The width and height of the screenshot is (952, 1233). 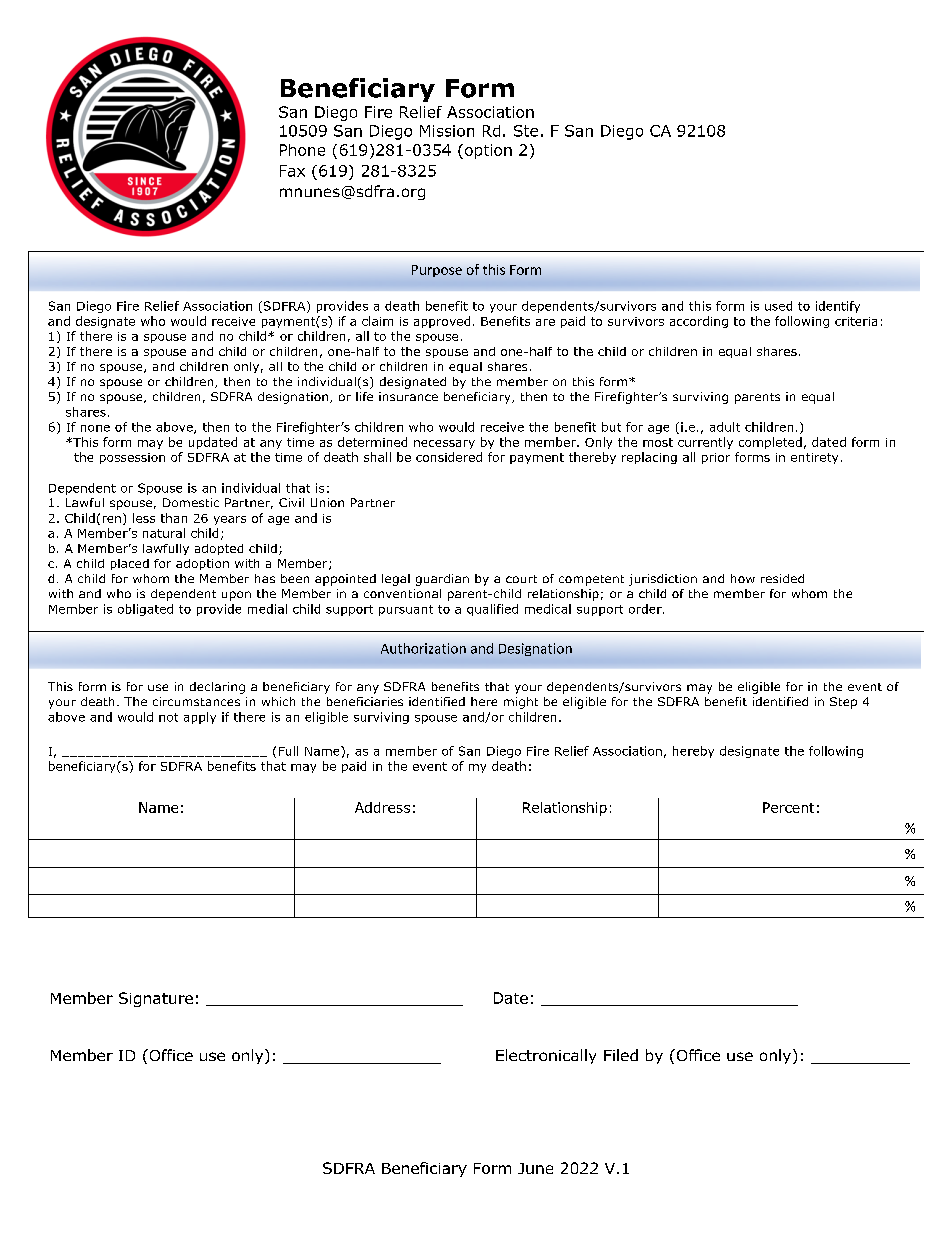 What do you see at coordinates (200, 718) in the screenshot?
I see `apply` at bounding box center [200, 718].
